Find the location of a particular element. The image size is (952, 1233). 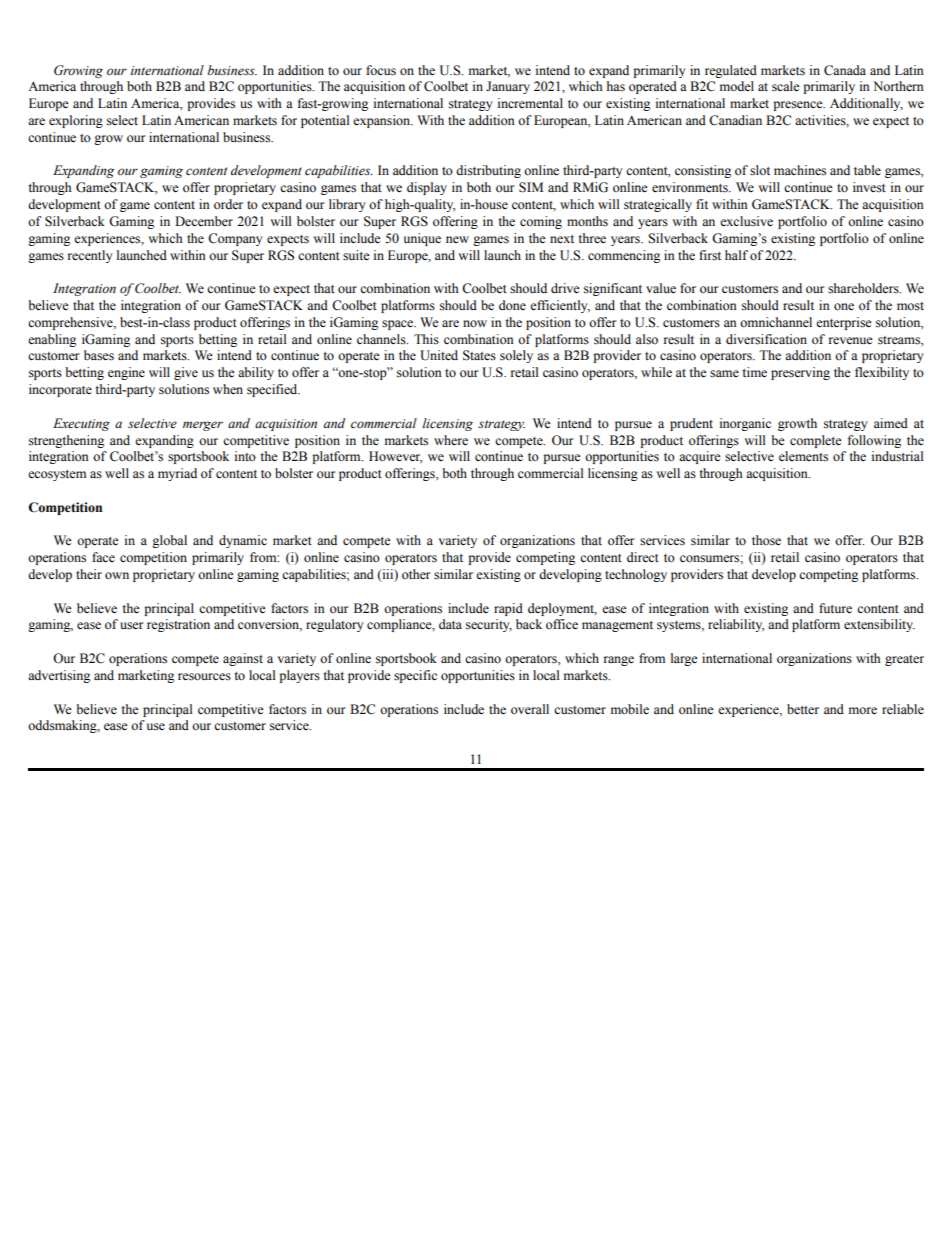

better is located at coordinates (803, 709).
